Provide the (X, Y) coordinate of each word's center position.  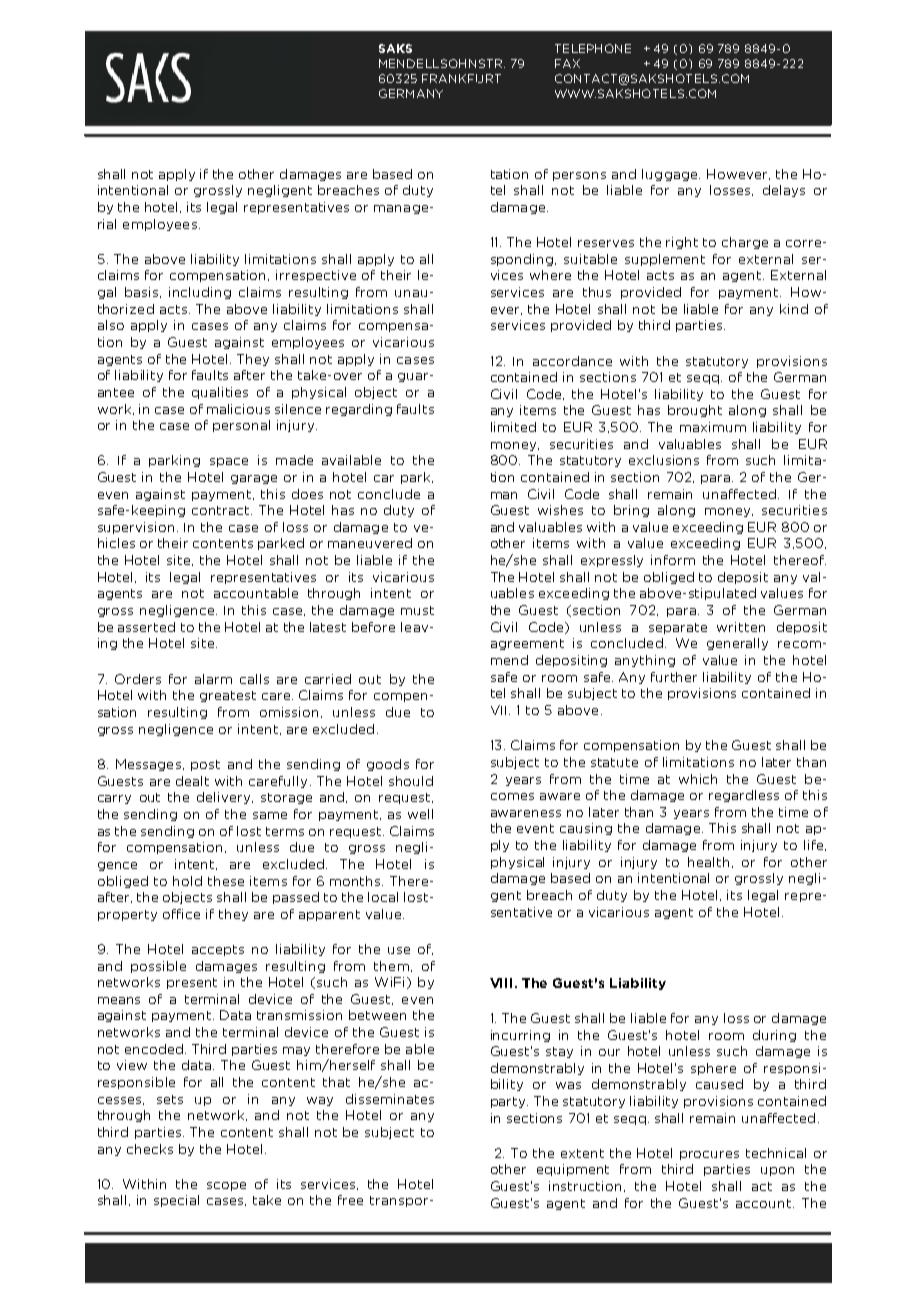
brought (695, 411)
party (509, 1102)
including (200, 293)
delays (784, 191)
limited (513, 427)
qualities (220, 393)
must (417, 610)
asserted (146, 627)
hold (187, 881)
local (383, 897)
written (741, 627)
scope (226, 1186)
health (708, 862)
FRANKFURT (461, 78)
